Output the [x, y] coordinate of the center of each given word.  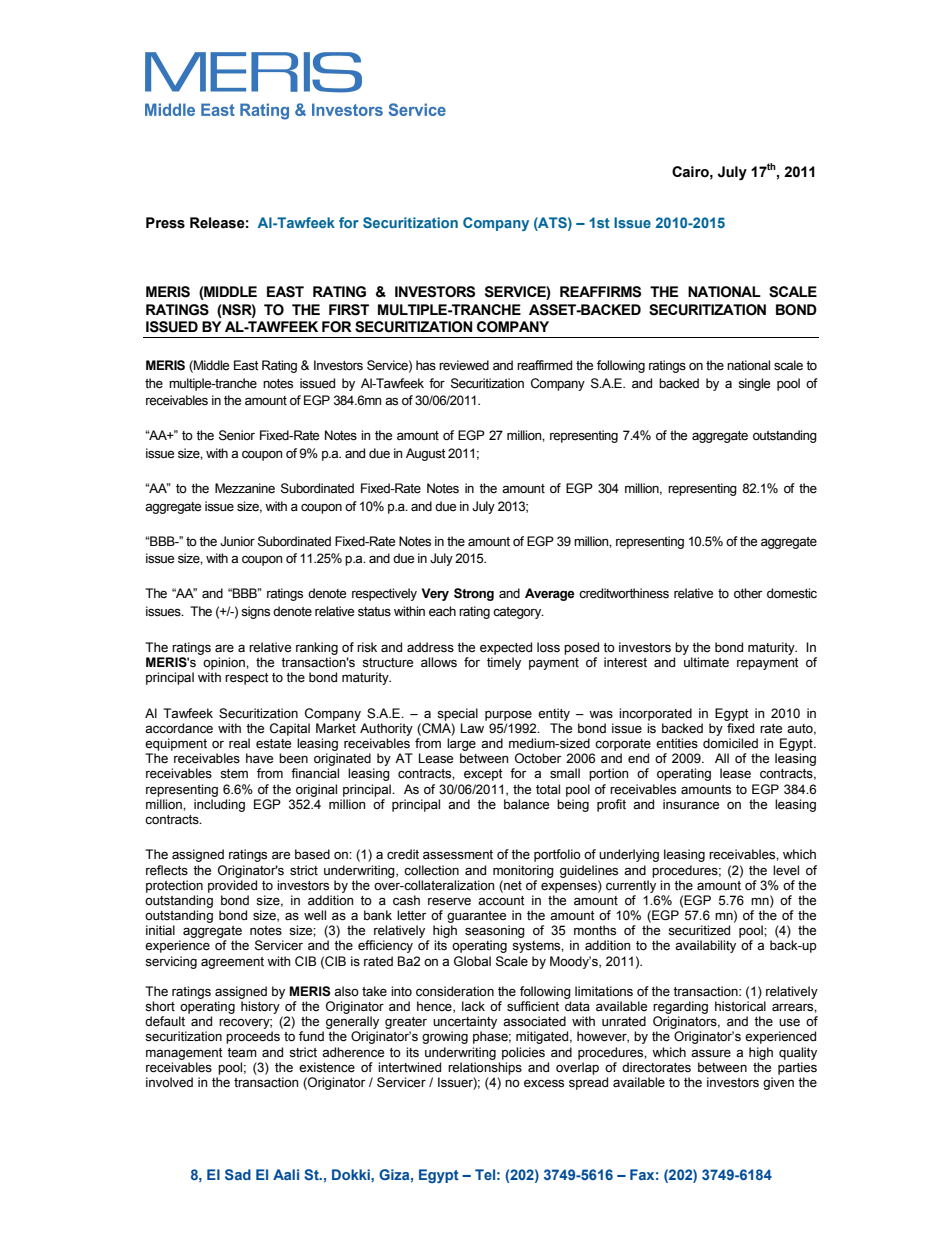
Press [165, 223]
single [754, 384]
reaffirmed [544, 365]
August [426, 454]
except [483, 775]
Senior [237, 435]
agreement [232, 963]
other [748, 593]
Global [472, 961]
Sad [238, 1174]
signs [255, 612]
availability [705, 946]
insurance [691, 804]
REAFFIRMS [600, 292]
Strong [474, 594]
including [219, 805]
